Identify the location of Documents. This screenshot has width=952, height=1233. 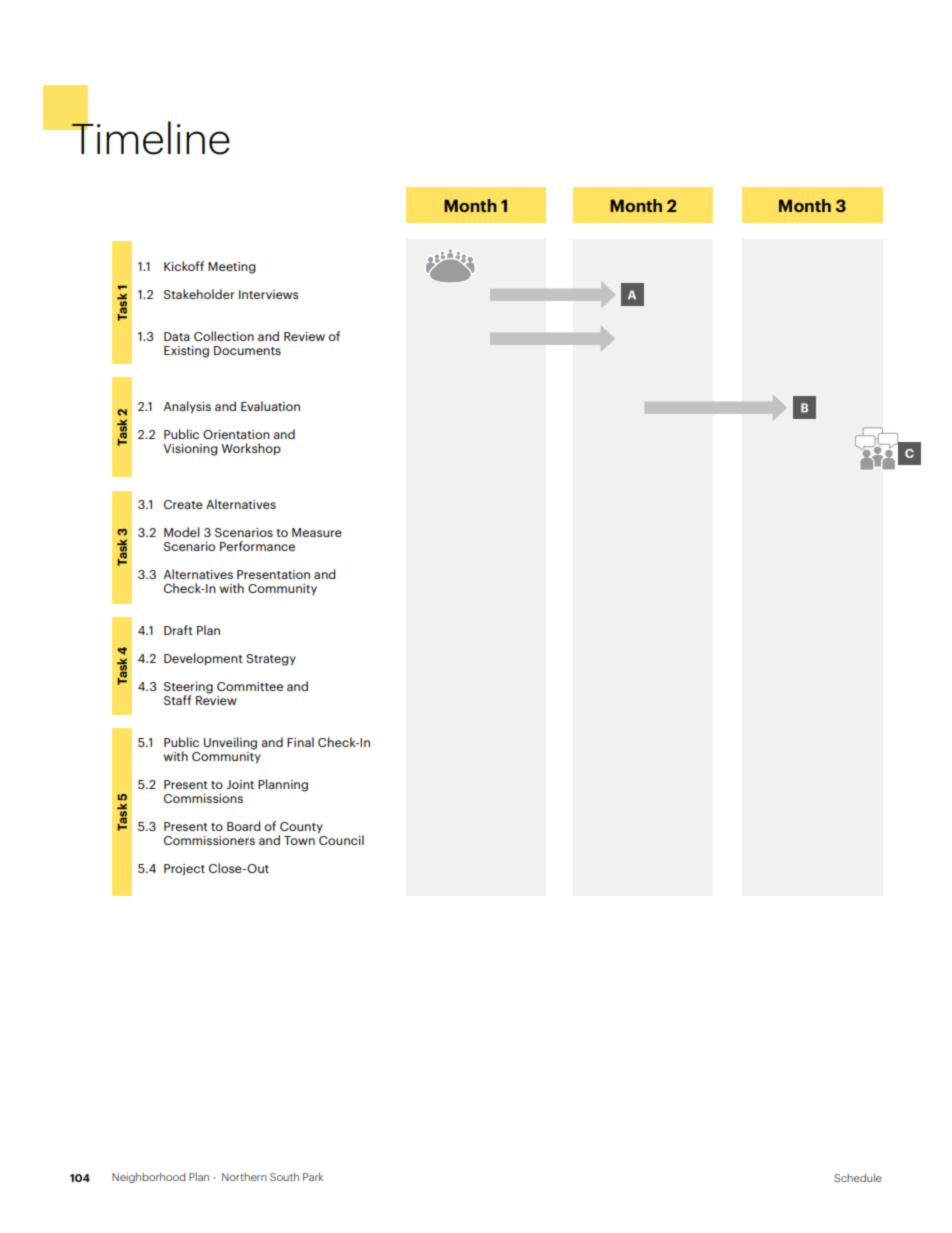
(247, 350).
